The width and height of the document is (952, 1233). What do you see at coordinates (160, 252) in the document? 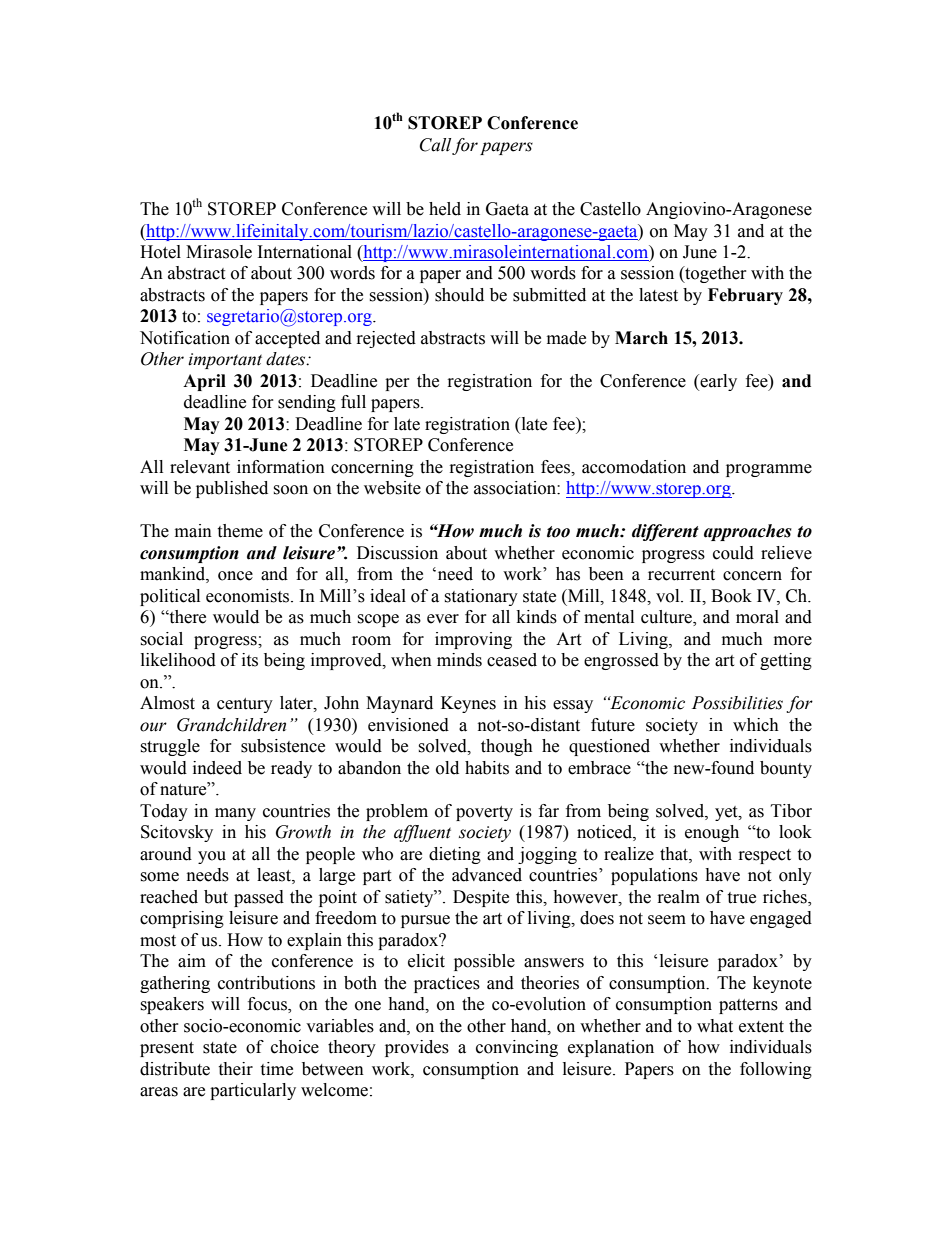
I see `Hotel` at bounding box center [160, 252].
